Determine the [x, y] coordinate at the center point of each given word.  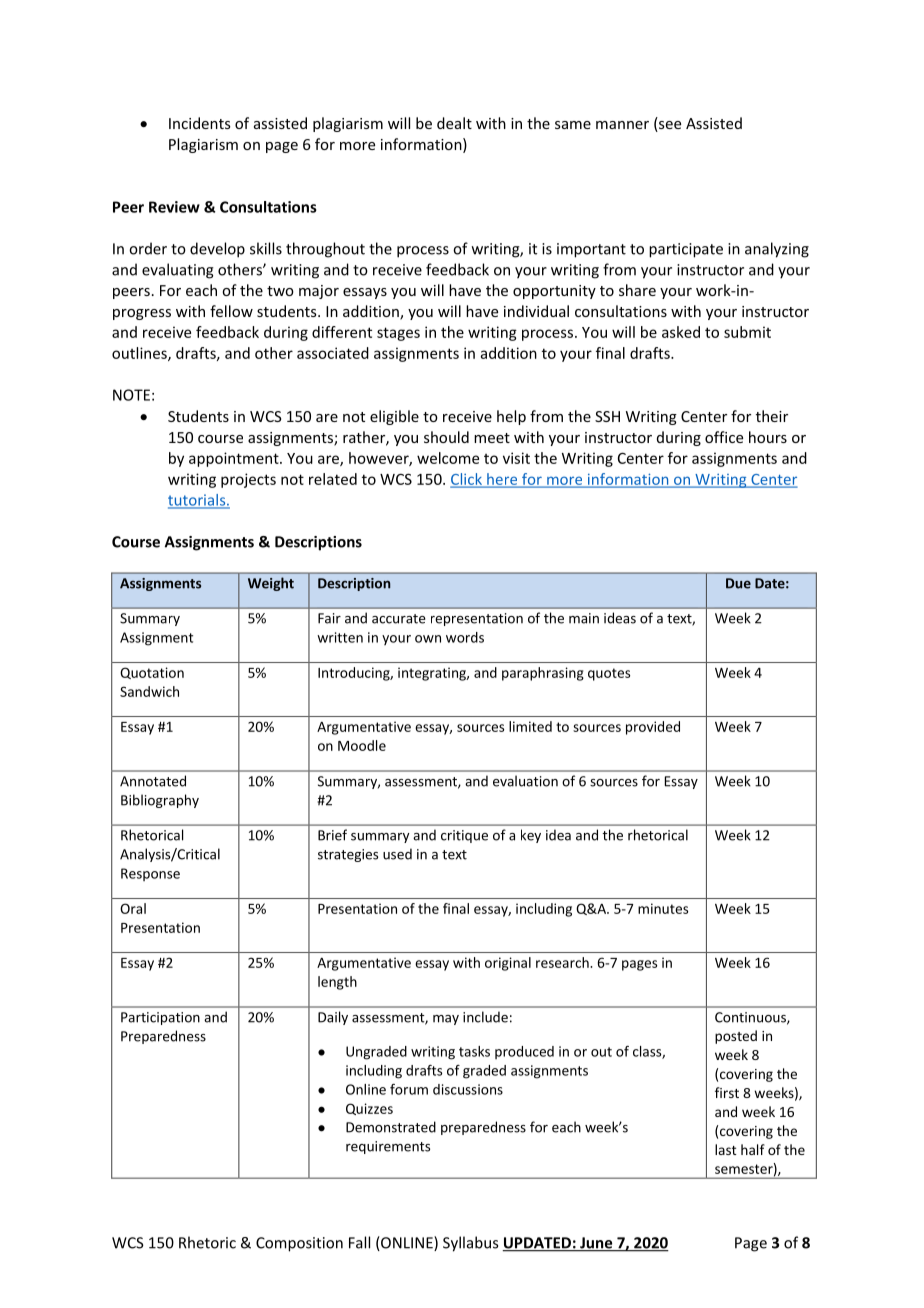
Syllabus [470, 1244]
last [726, 1149]
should [446, 437]
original [508, 964]
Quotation [152, 673]
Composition [299, 1244]
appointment [235, 459]
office [724, 437]
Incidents [200, 123]
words [465, 637]
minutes [663, 908]
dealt [454, 123]
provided [653, 728]
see [669, 126]
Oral [133, 908]
